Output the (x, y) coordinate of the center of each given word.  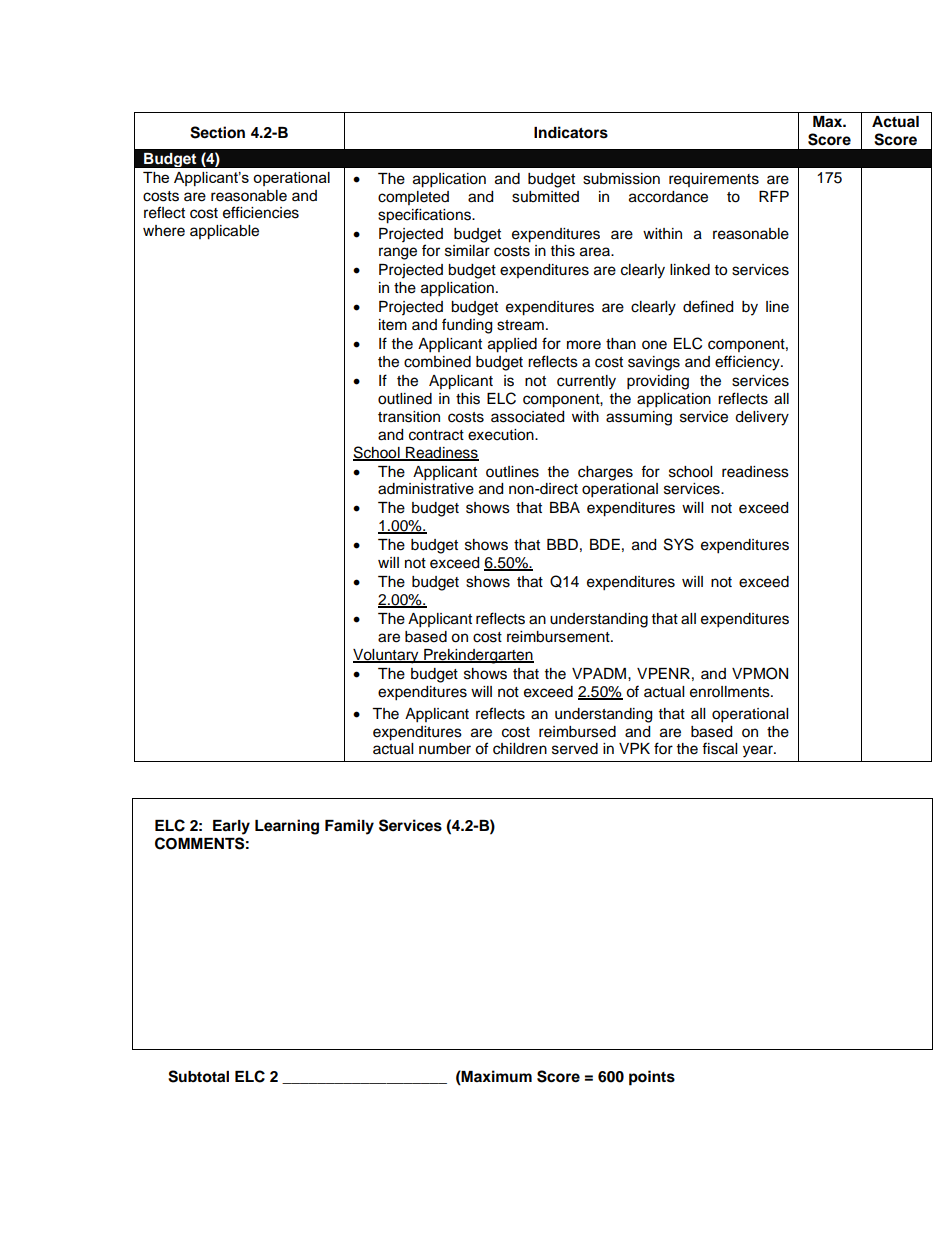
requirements (714, 180)
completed (413, 198)
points (652, 1078)
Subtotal (198, 1076)
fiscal (719, 748)
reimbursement (559, 637)
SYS (679, 544)
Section (217, 132)
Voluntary (387, 656)
